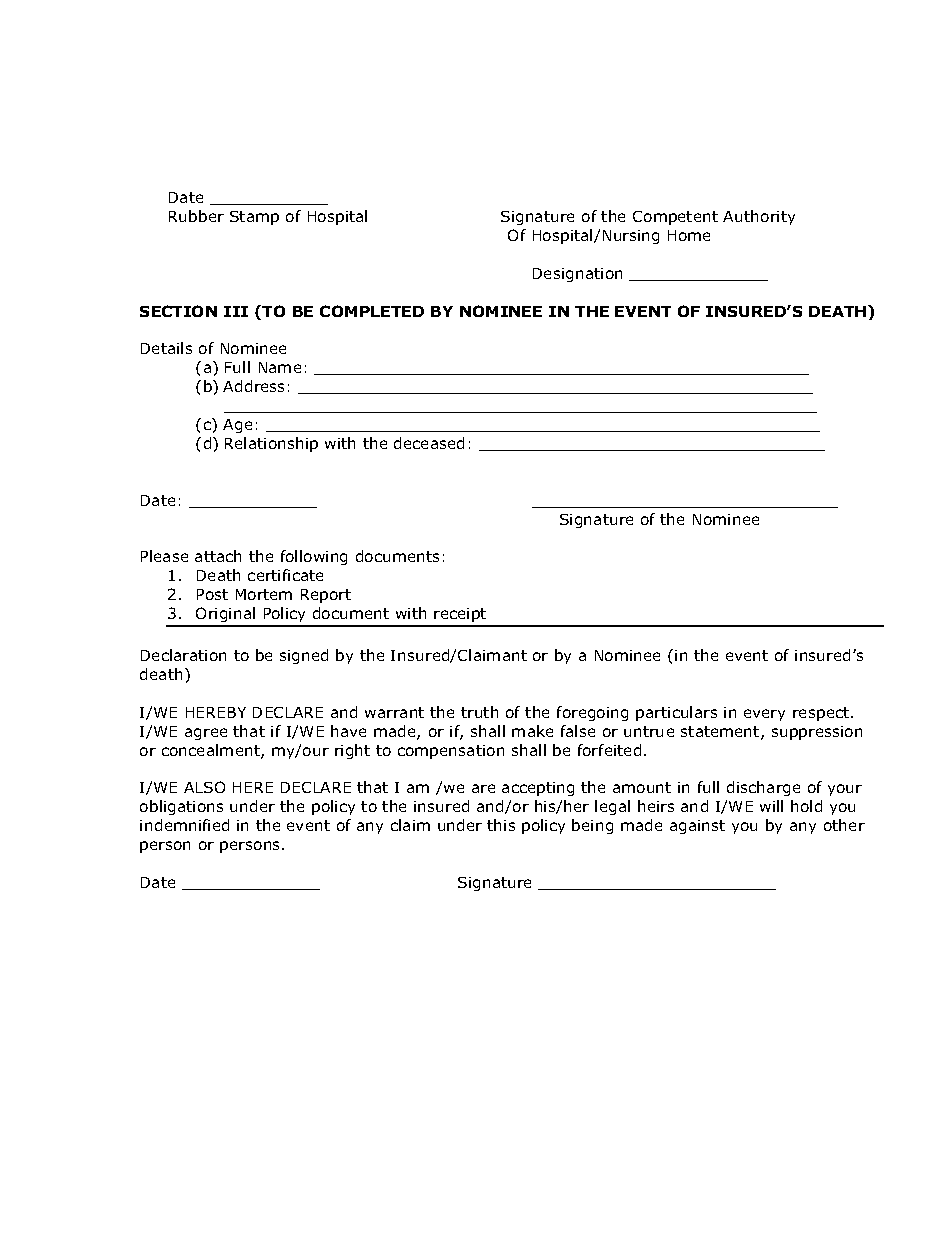 This image has width=952, height=1233. Describe the element at coordinates (204, 787) in the image. I see `ALSO` at that location.
